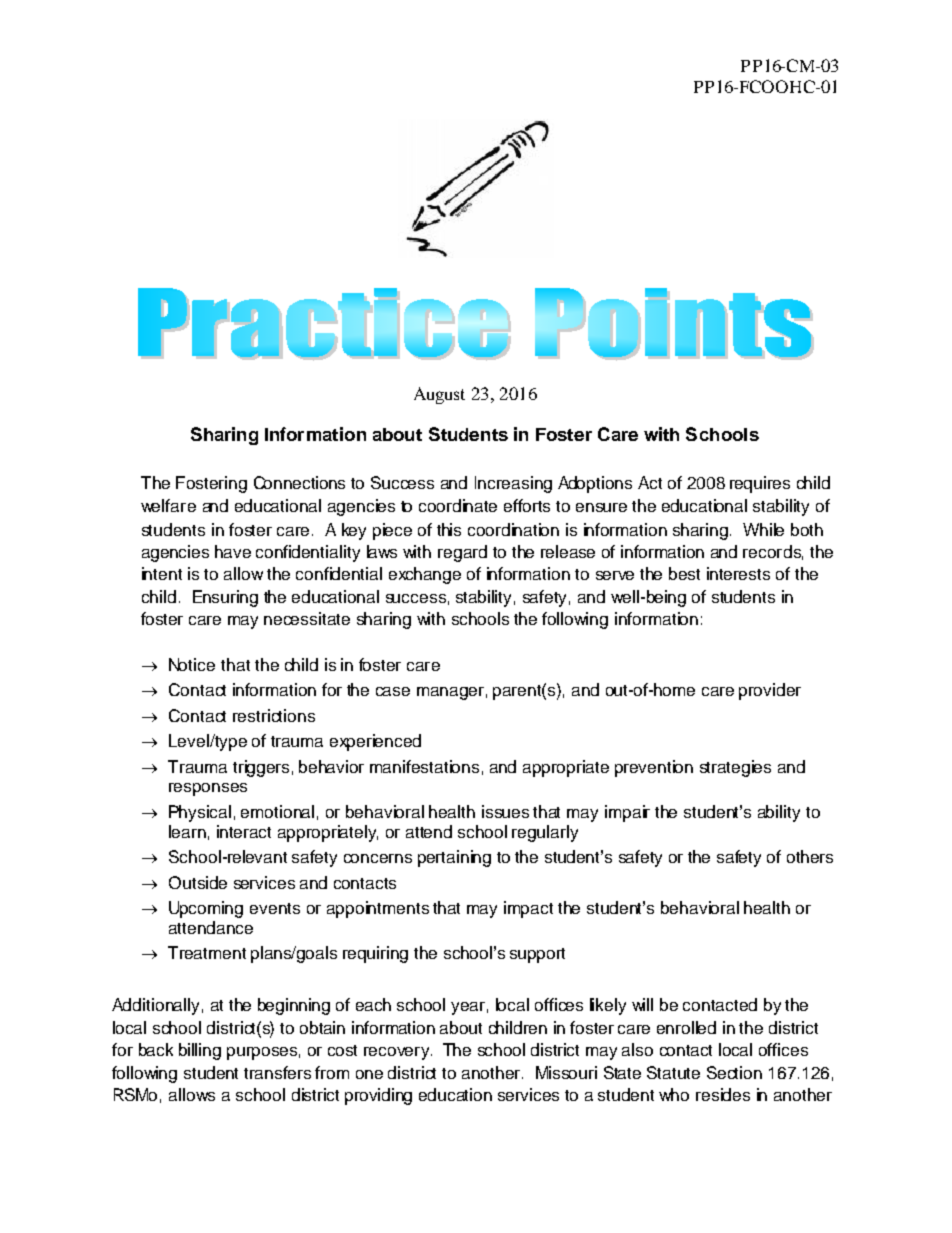  What do you see at coordinates (760, 484) in the screenshot?
I see `requires` at bounding box center [760, 484].
